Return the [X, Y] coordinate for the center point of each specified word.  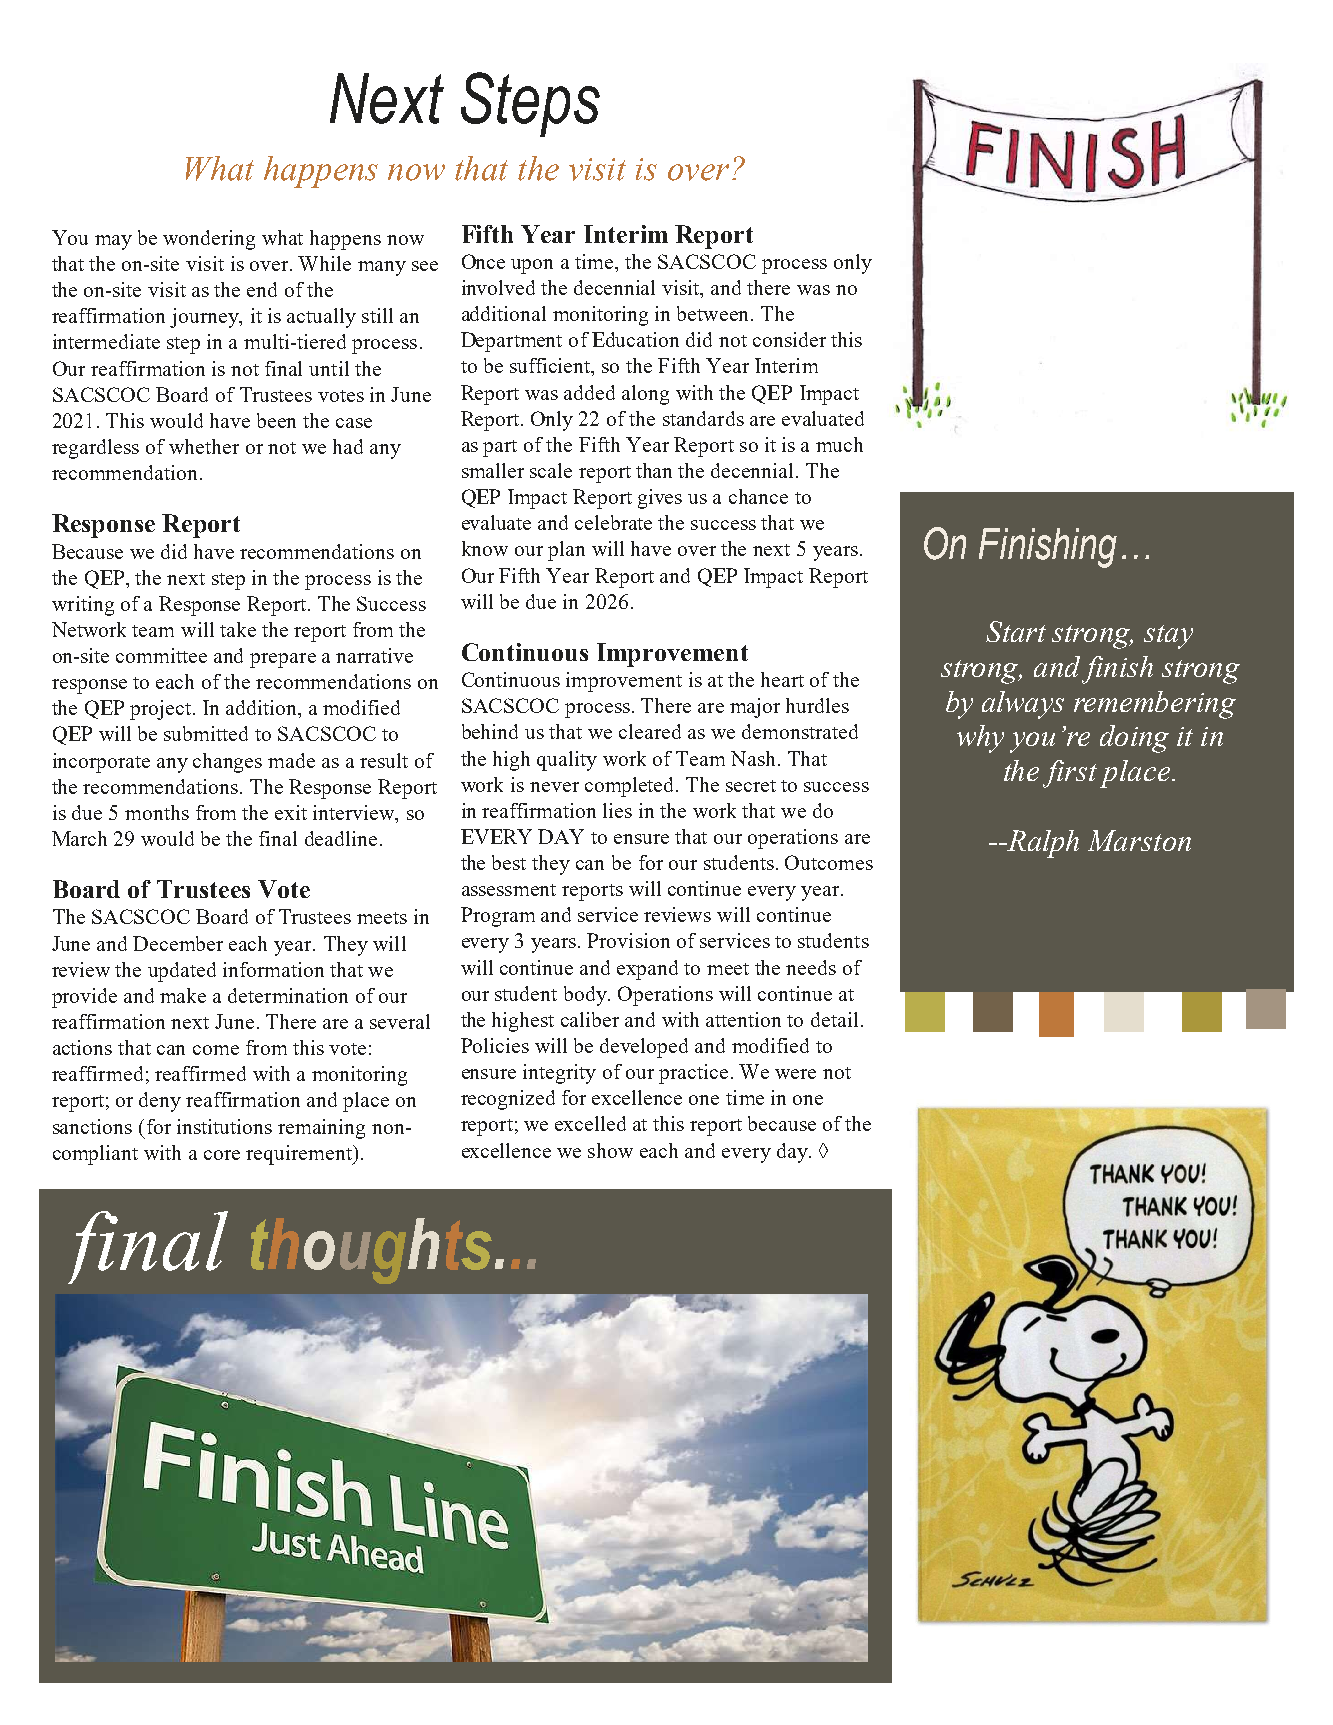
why [980, 739]
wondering [209, 240]
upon [532, 266]
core [222, 1155]
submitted [206, 733]
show [610, 1150]
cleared [650, 731]
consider [789, 339]
